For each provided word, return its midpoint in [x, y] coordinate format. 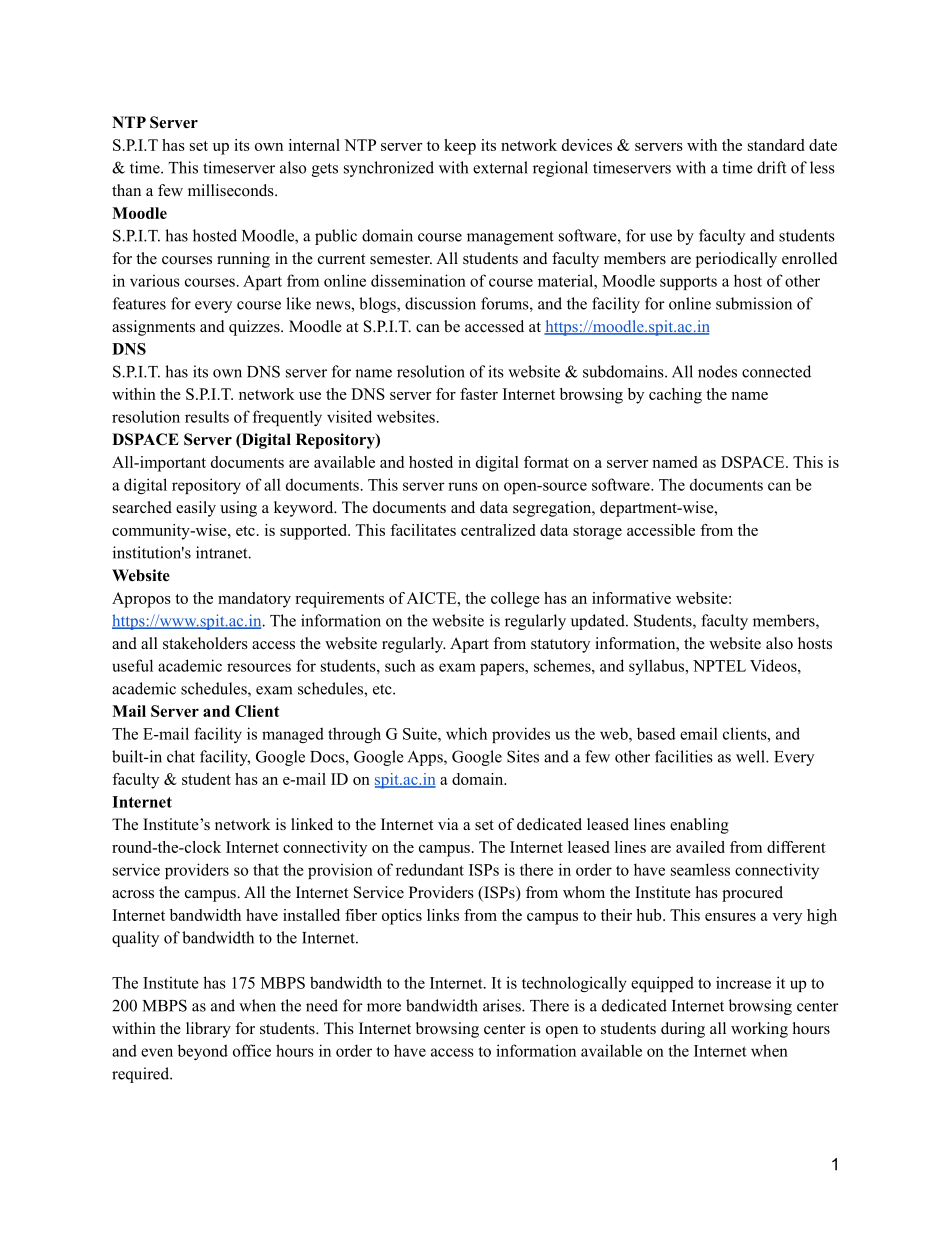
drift [771, 167]
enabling [699, 826]
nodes [717, 371]
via [448, 824]
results [207, 417]
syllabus [658, 667]
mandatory [254, 600]
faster [479, 394]
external [500, 167]
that [266, 869]
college [515, 600]
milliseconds [232, 190]
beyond [203, 1052]
